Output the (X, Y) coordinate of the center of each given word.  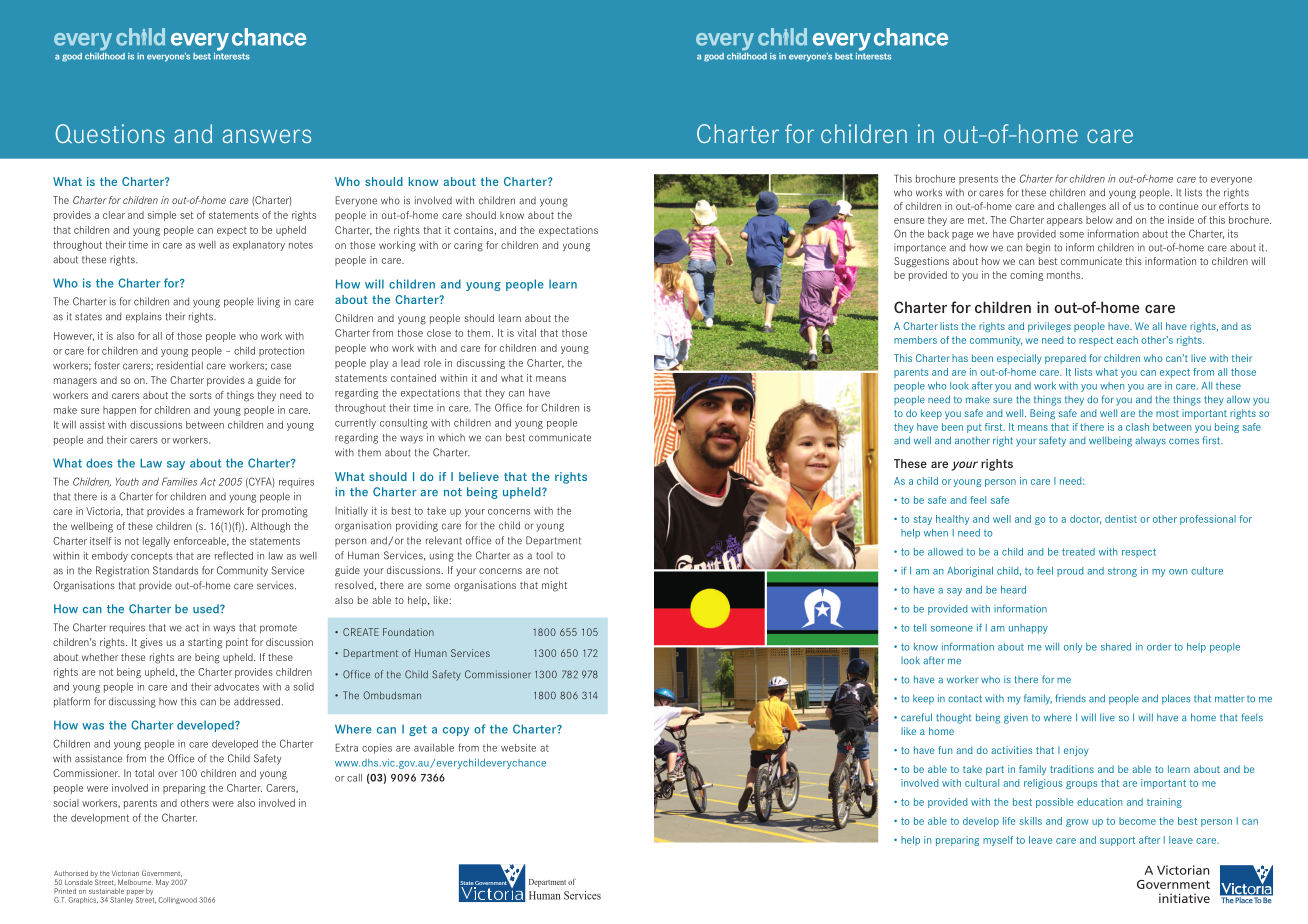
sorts (200, 395)
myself (998, 841)
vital (527, 333)
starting (205, 643)
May (162, 883)
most (1167, 413)
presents (978, 180)
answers (267, 136)
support (1117, 841)
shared (1116, 647)
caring (468, 246)
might (554, 586)
